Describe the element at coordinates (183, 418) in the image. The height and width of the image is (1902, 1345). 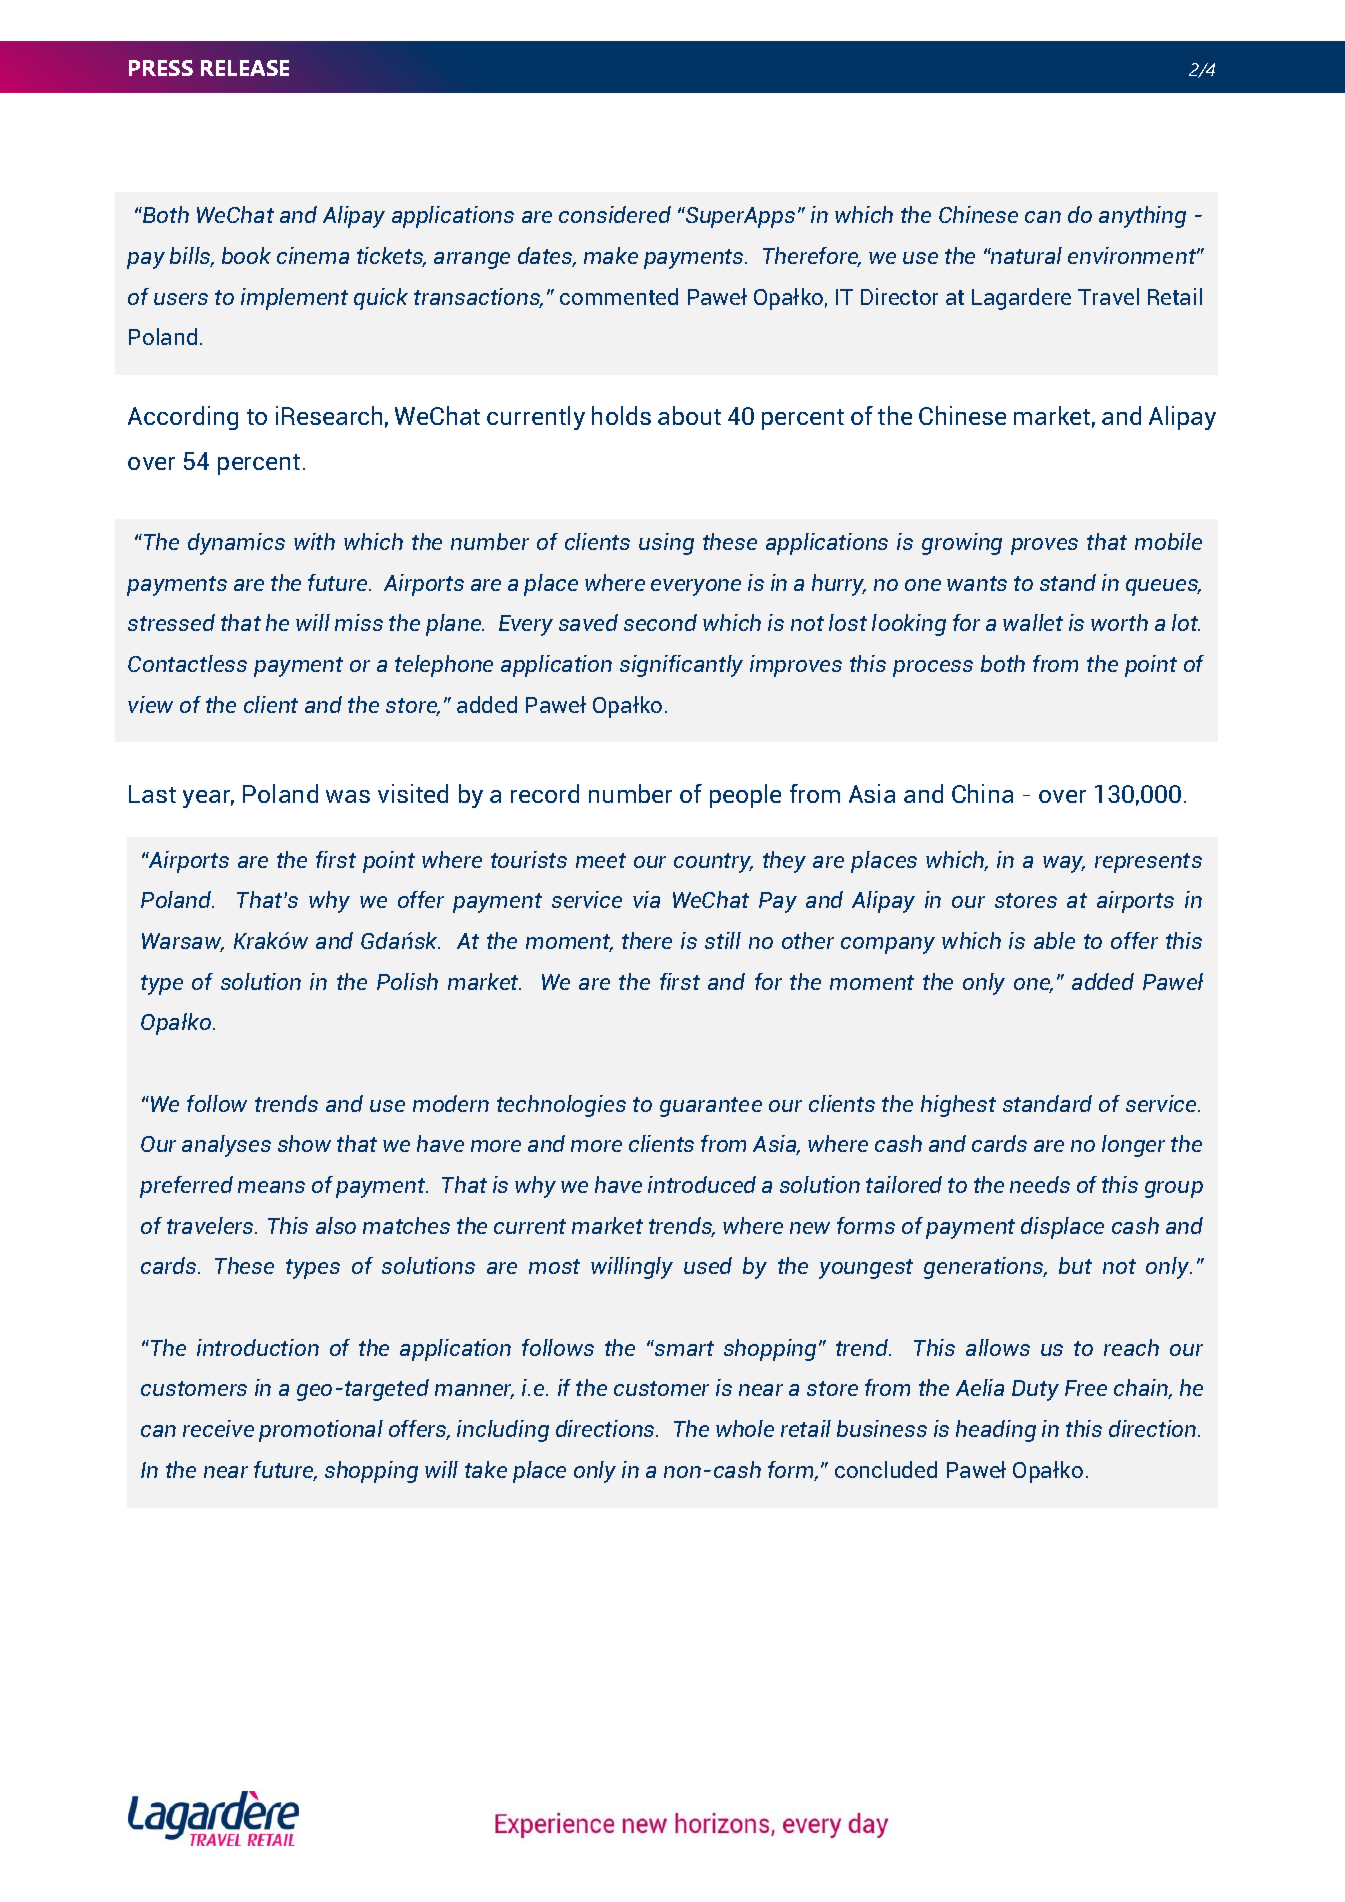
I see `According` at that location.
